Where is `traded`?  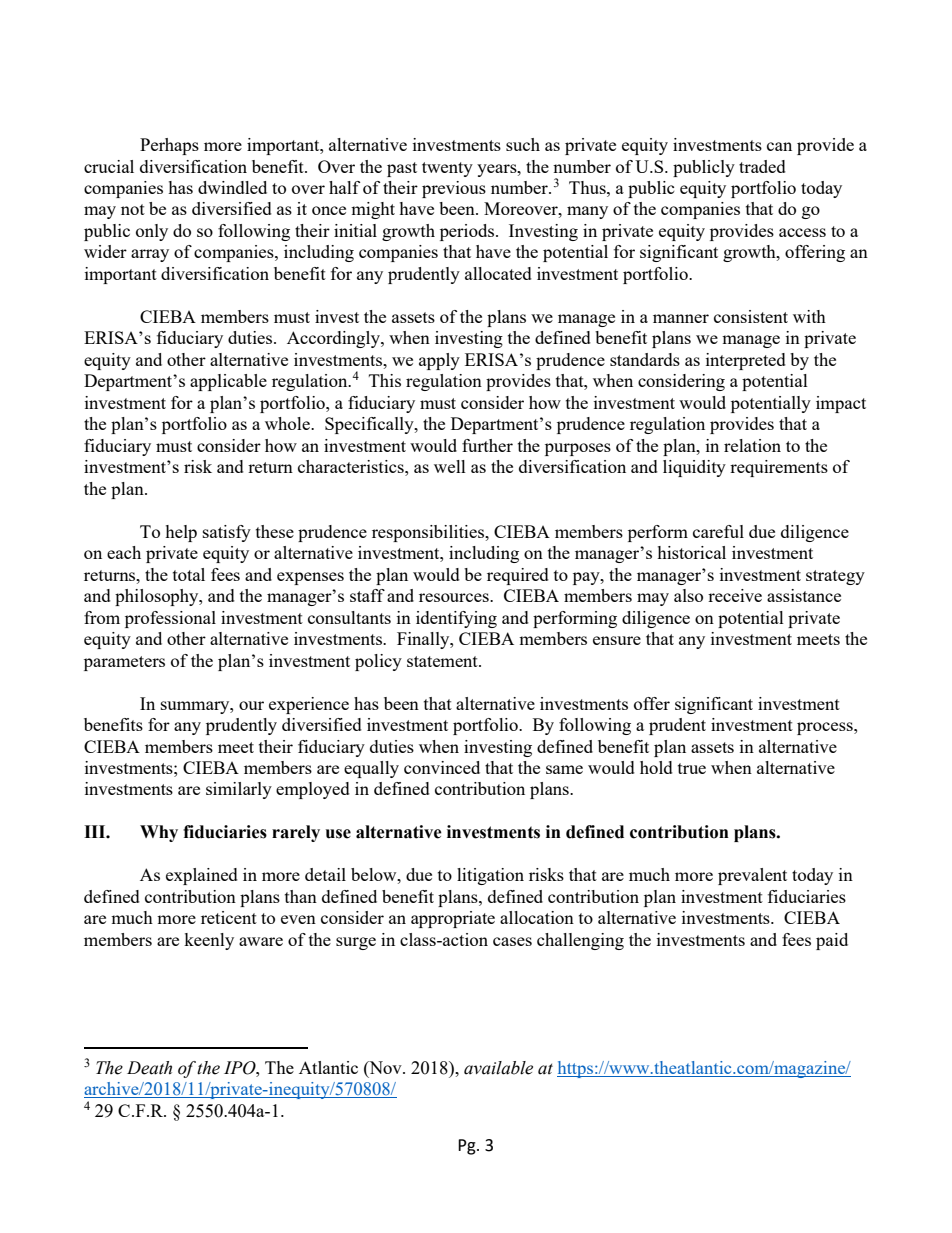
traded is located at coordinates (762, 166).
